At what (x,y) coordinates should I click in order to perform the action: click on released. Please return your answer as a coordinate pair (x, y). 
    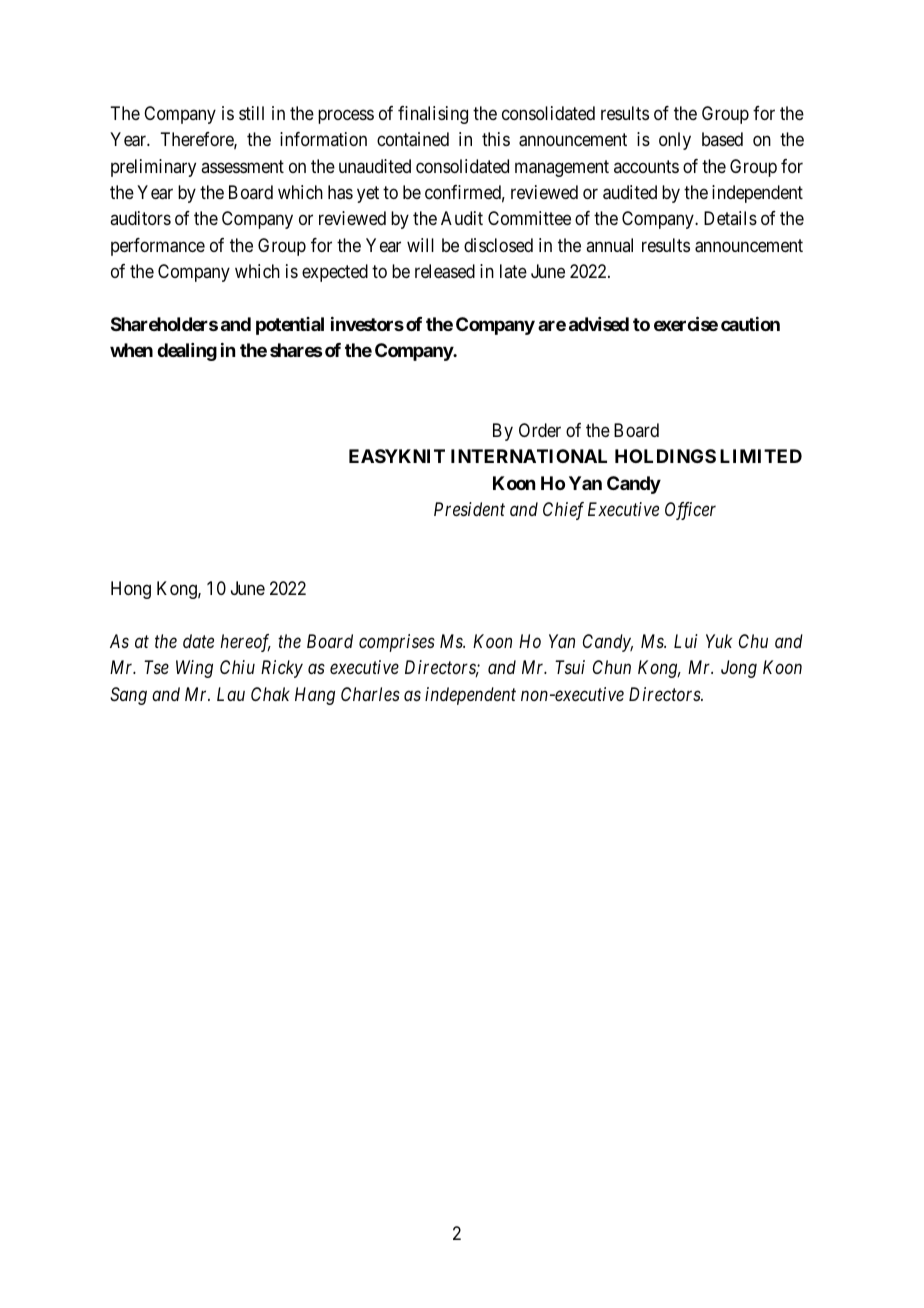
    Looking at the image, I should click on (445, 271).
